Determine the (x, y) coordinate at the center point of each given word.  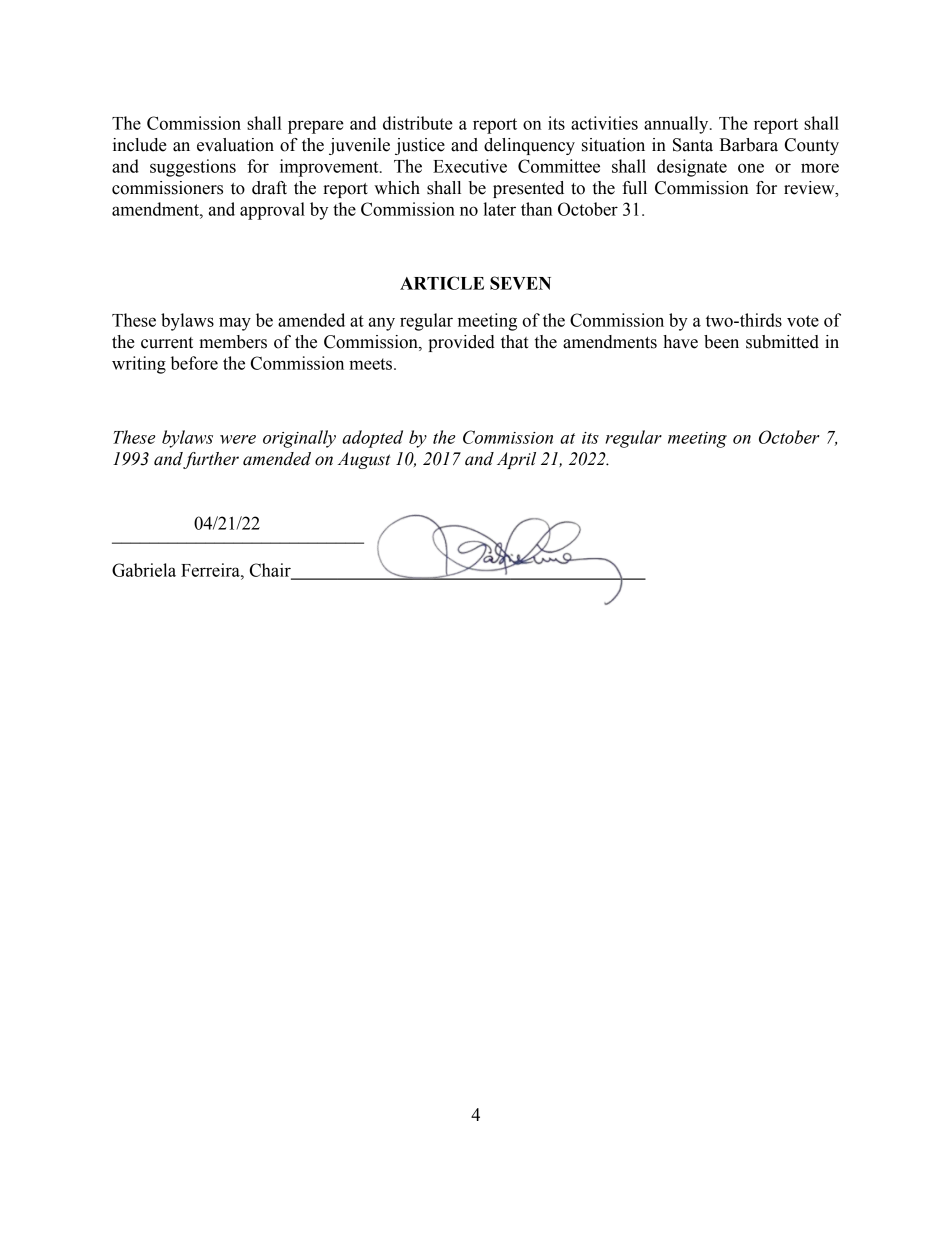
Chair (271, 571)
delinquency (529, 146)
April (516, 460)
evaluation (235, 145)
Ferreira (211, 570)
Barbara (749, 145)
